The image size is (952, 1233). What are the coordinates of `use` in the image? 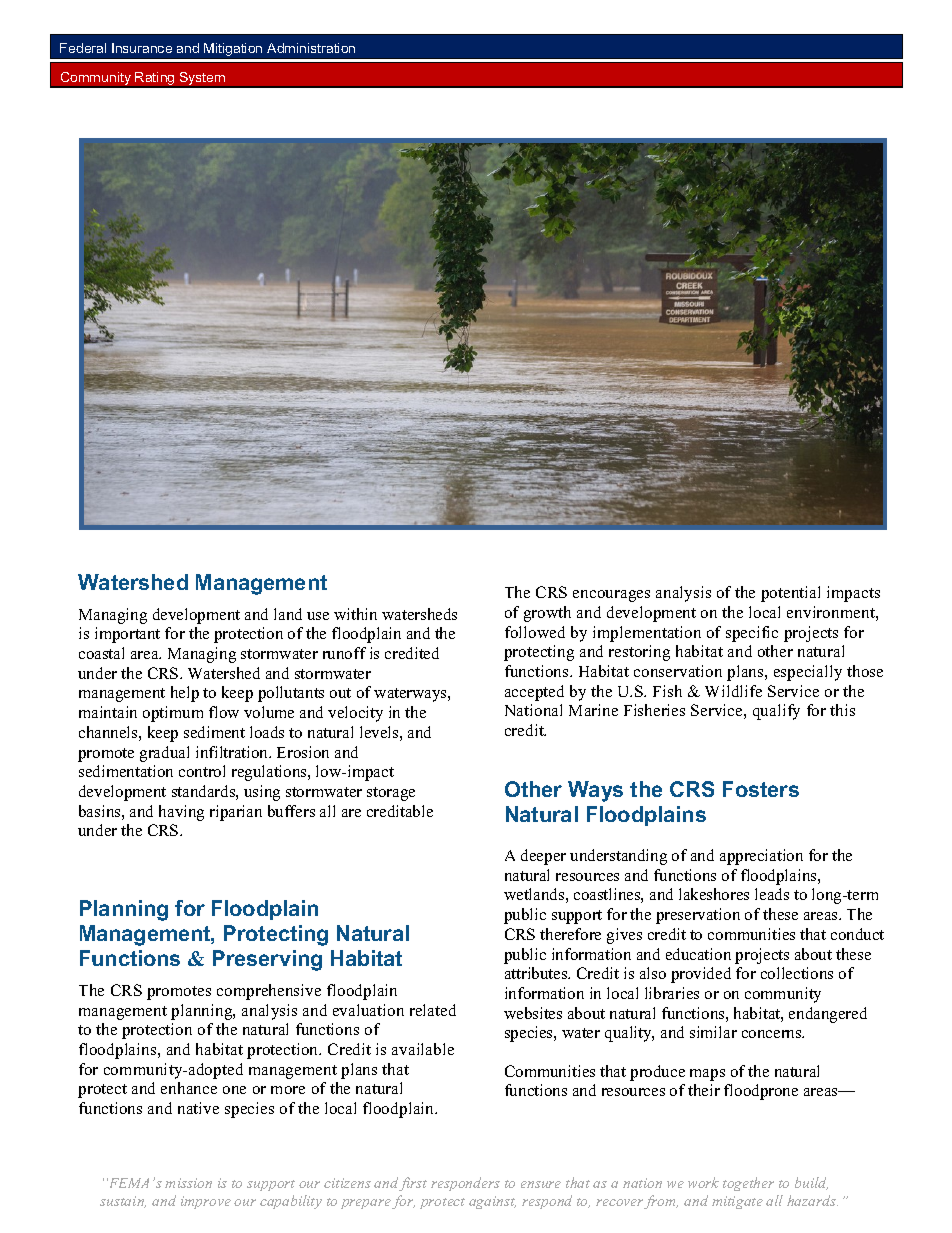 It's located at (318, 616).
